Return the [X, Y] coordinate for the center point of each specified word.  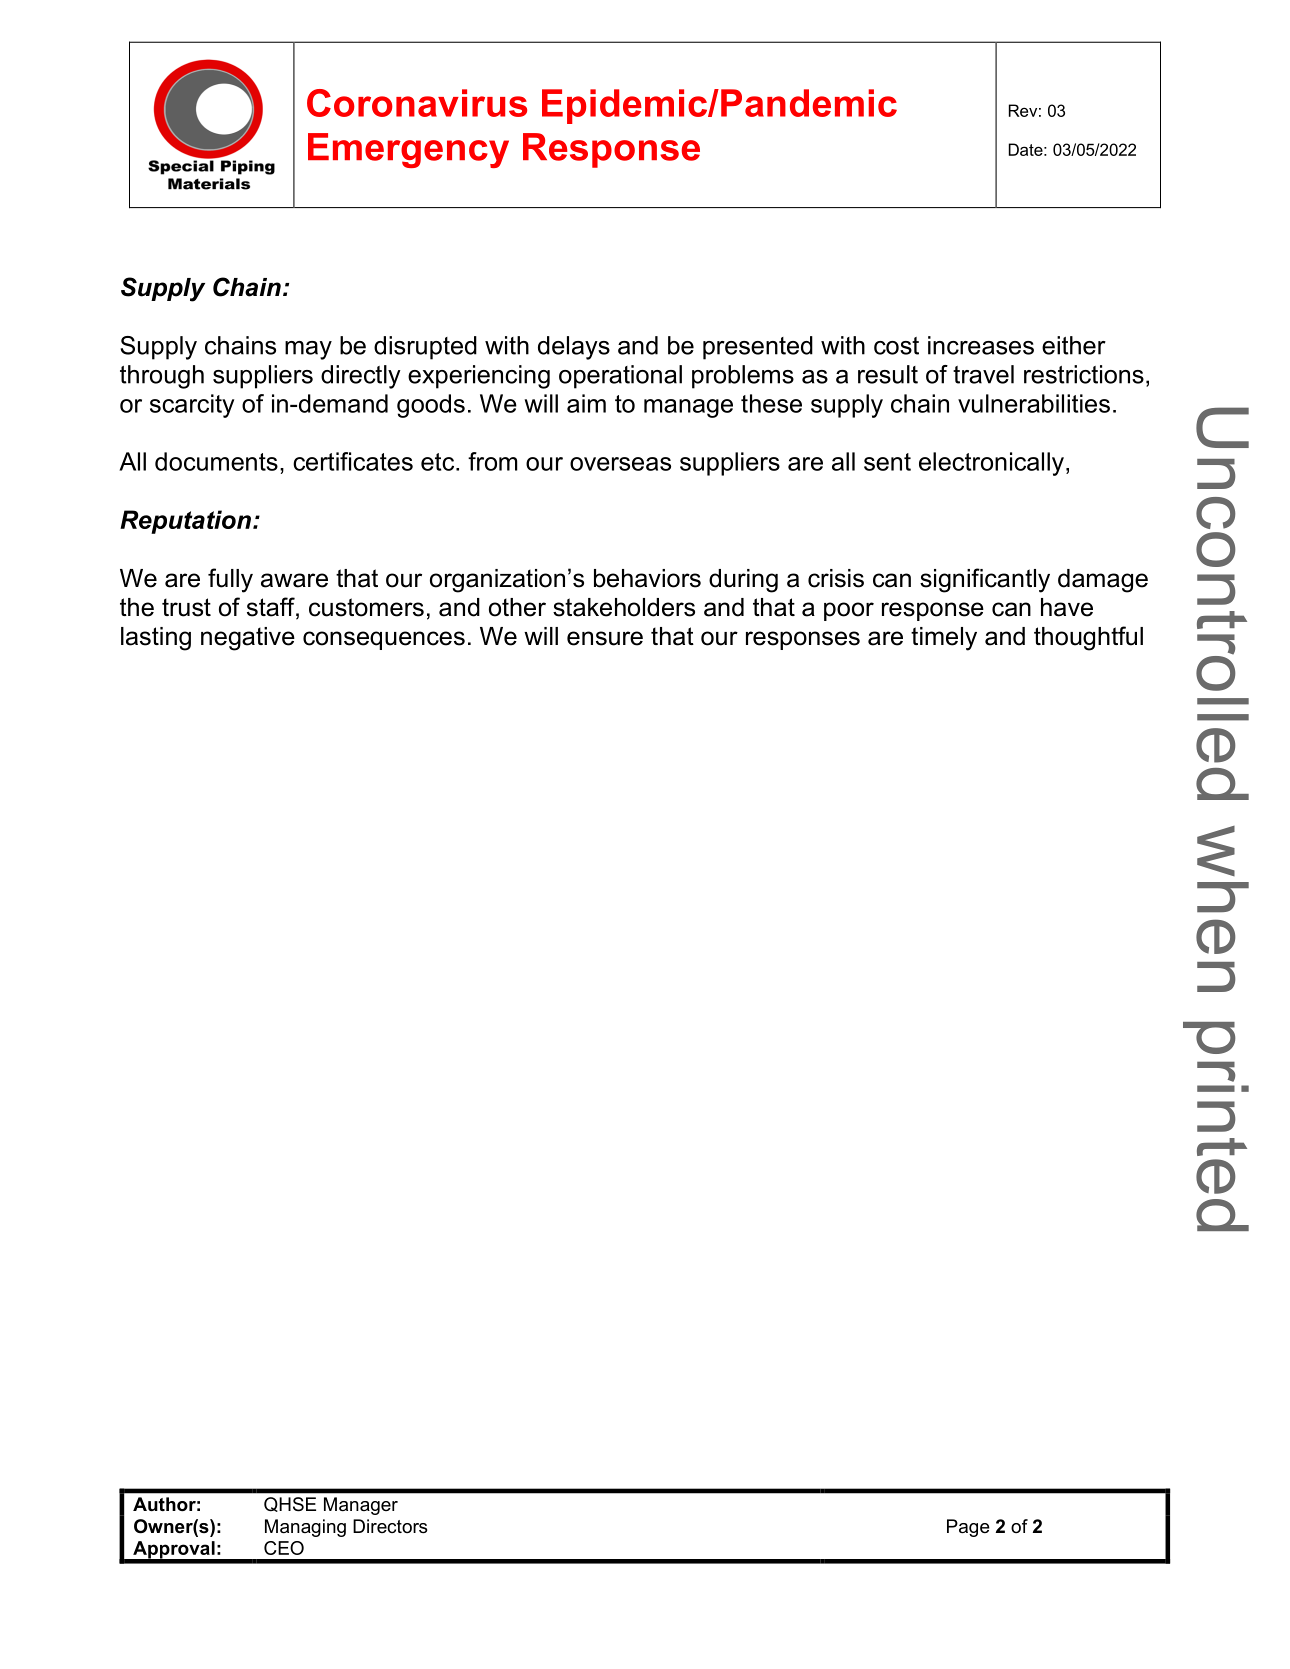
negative [248, 639]
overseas [620, 464]
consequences [384, 640]
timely [944, 639]
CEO [284, 1548]
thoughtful [1088, 638]
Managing [305, 1528]
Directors [390, 1526]
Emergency [408, 150]
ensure [605, 638]
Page [968, 1528]
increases [981, 345]
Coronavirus [417, 103]
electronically [991, 464]
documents [216, 461]
